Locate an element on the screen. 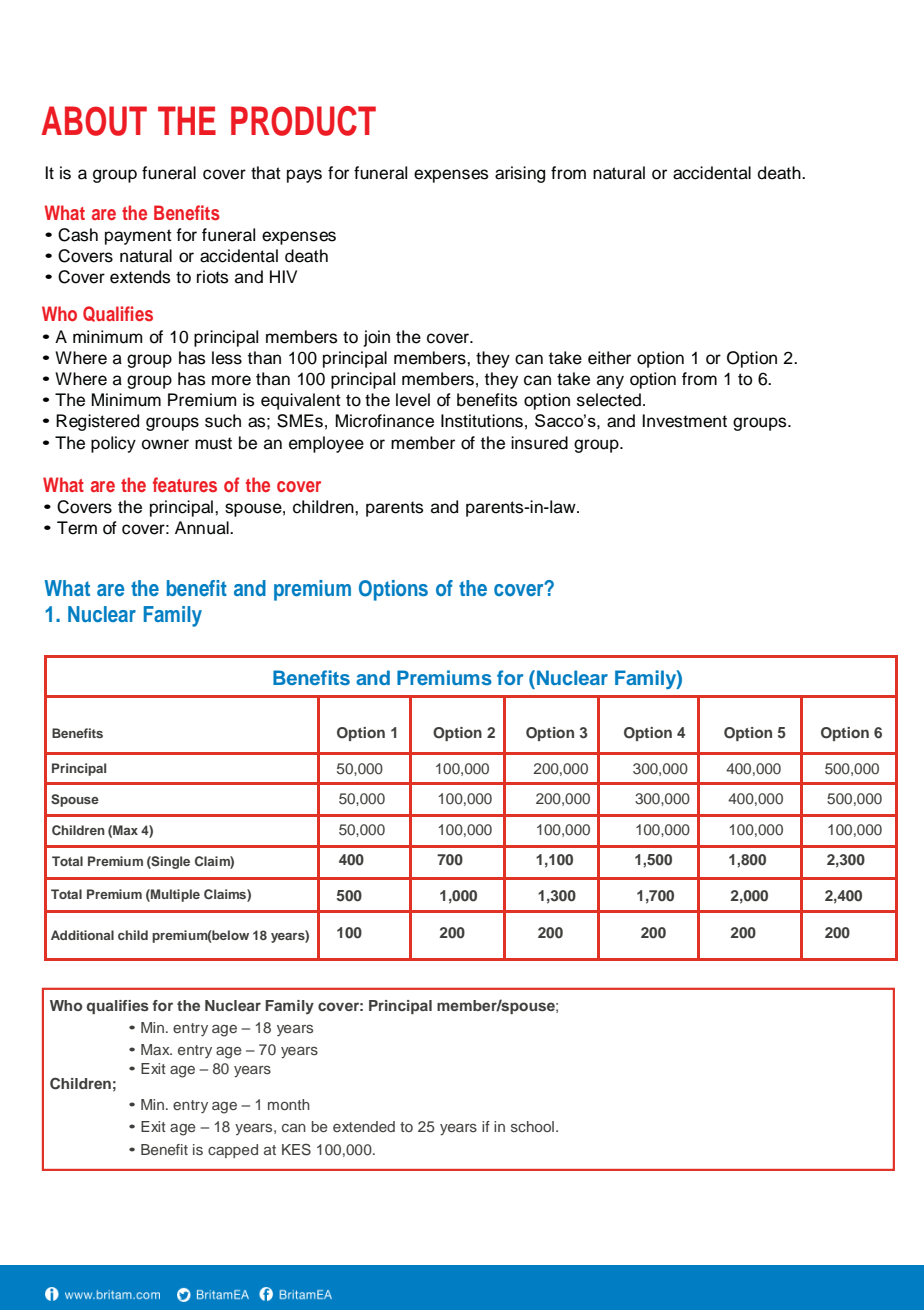  Annual is located at coordinates (203, 528).
